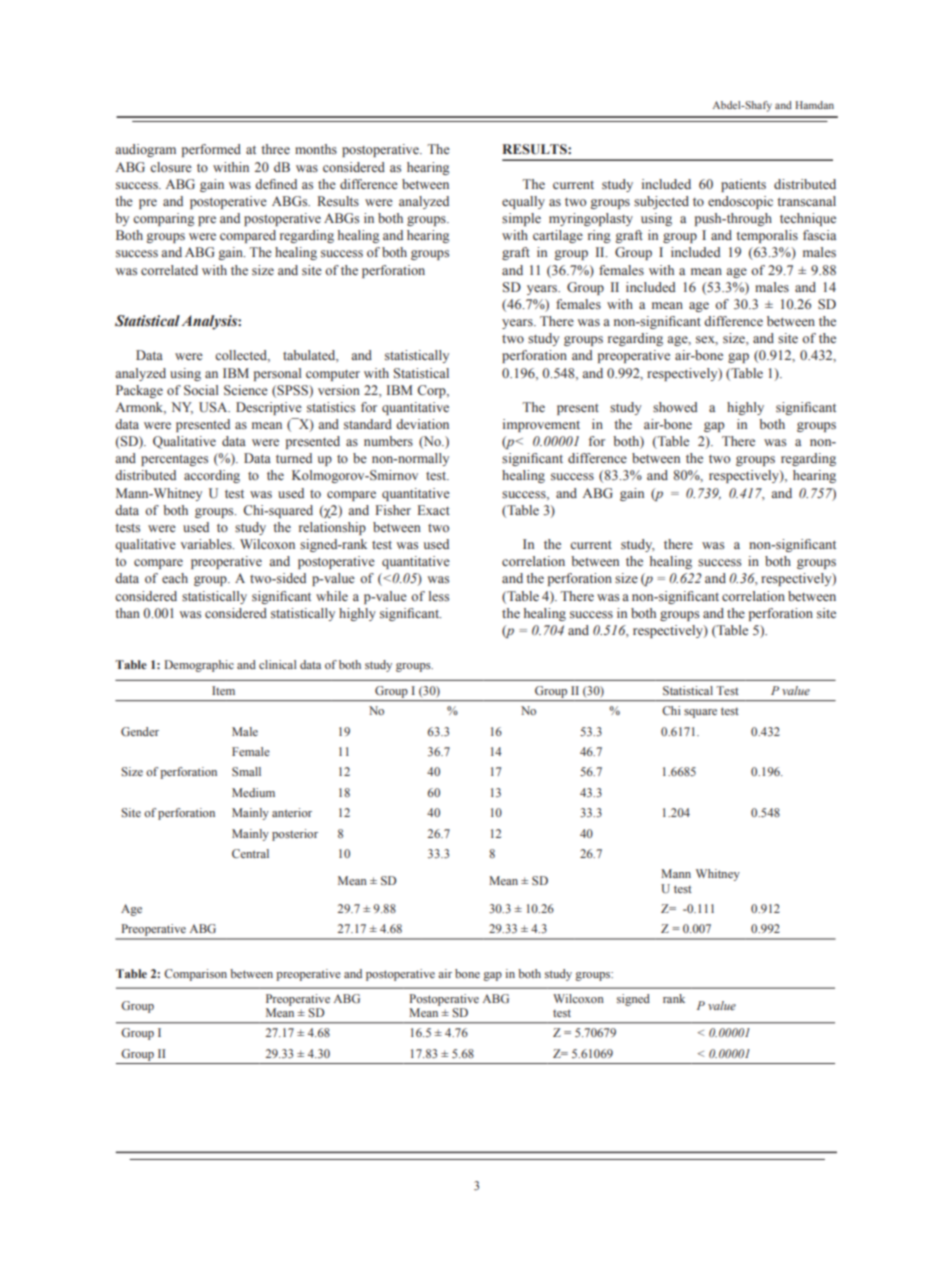  I want to click on Corp, so click(432, 391).
